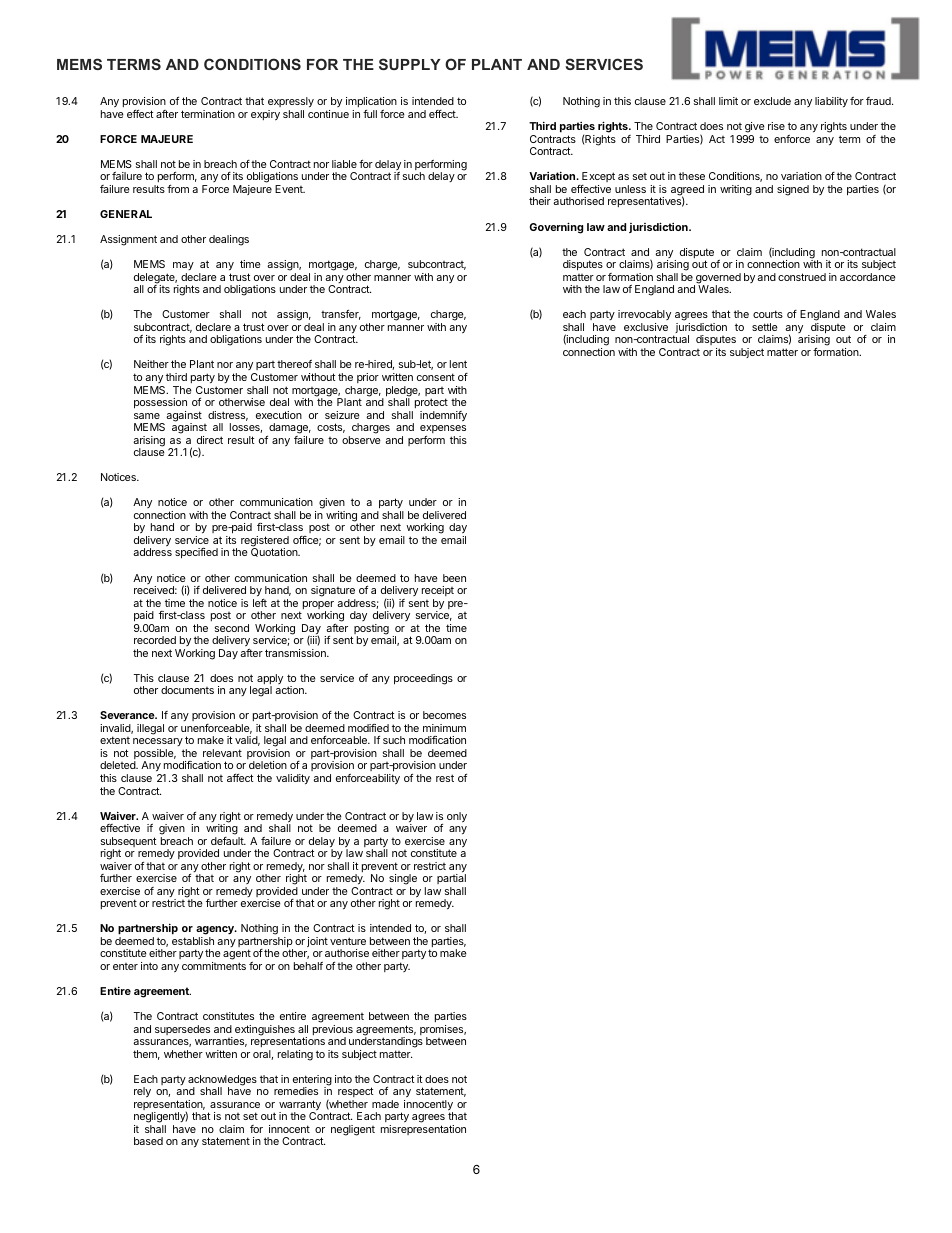  I want to click on direct, so click(210, 440).
